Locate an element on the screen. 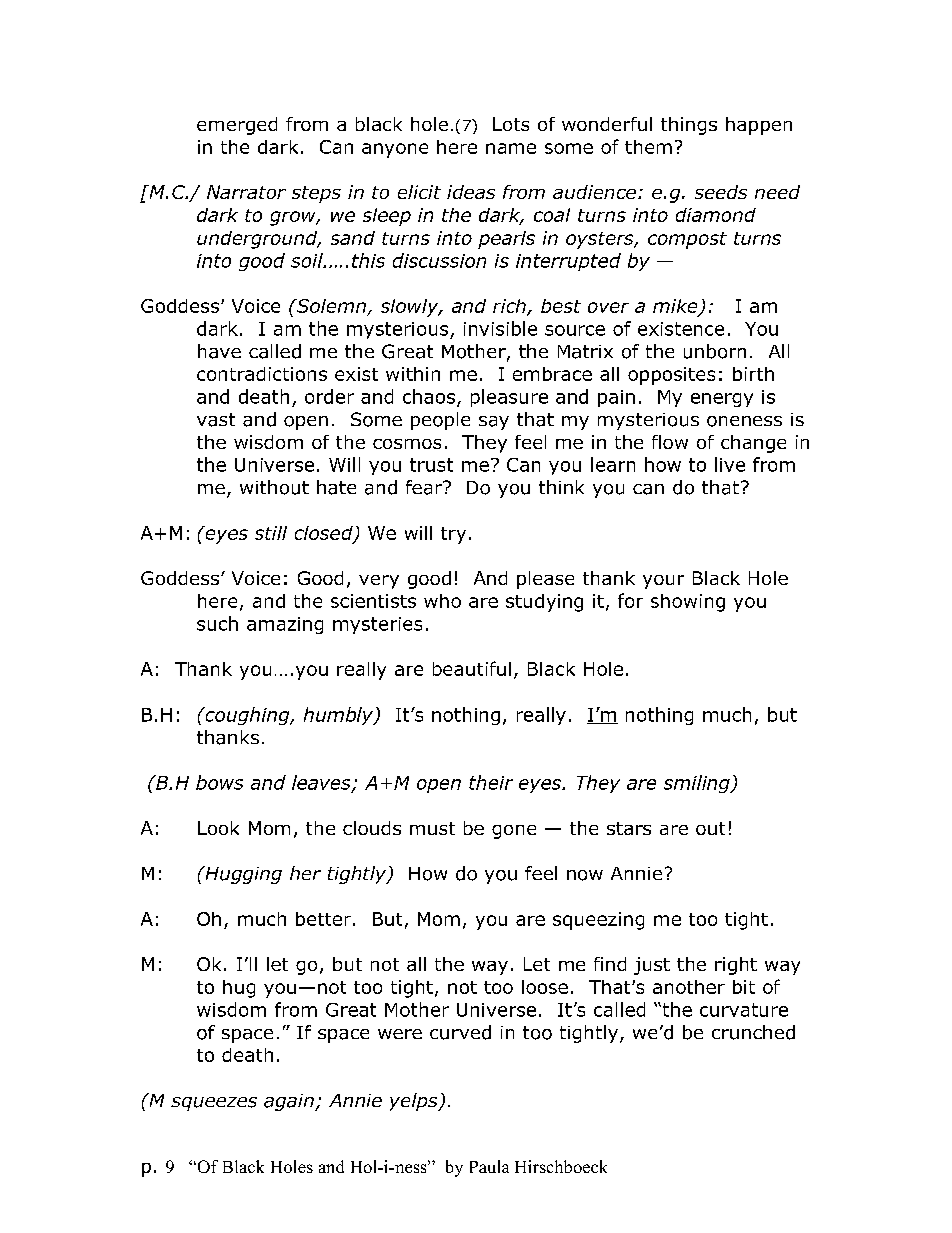 The width and height of the screenshot is (952, 1233). Paula is located at coordinates (489, 1166).
